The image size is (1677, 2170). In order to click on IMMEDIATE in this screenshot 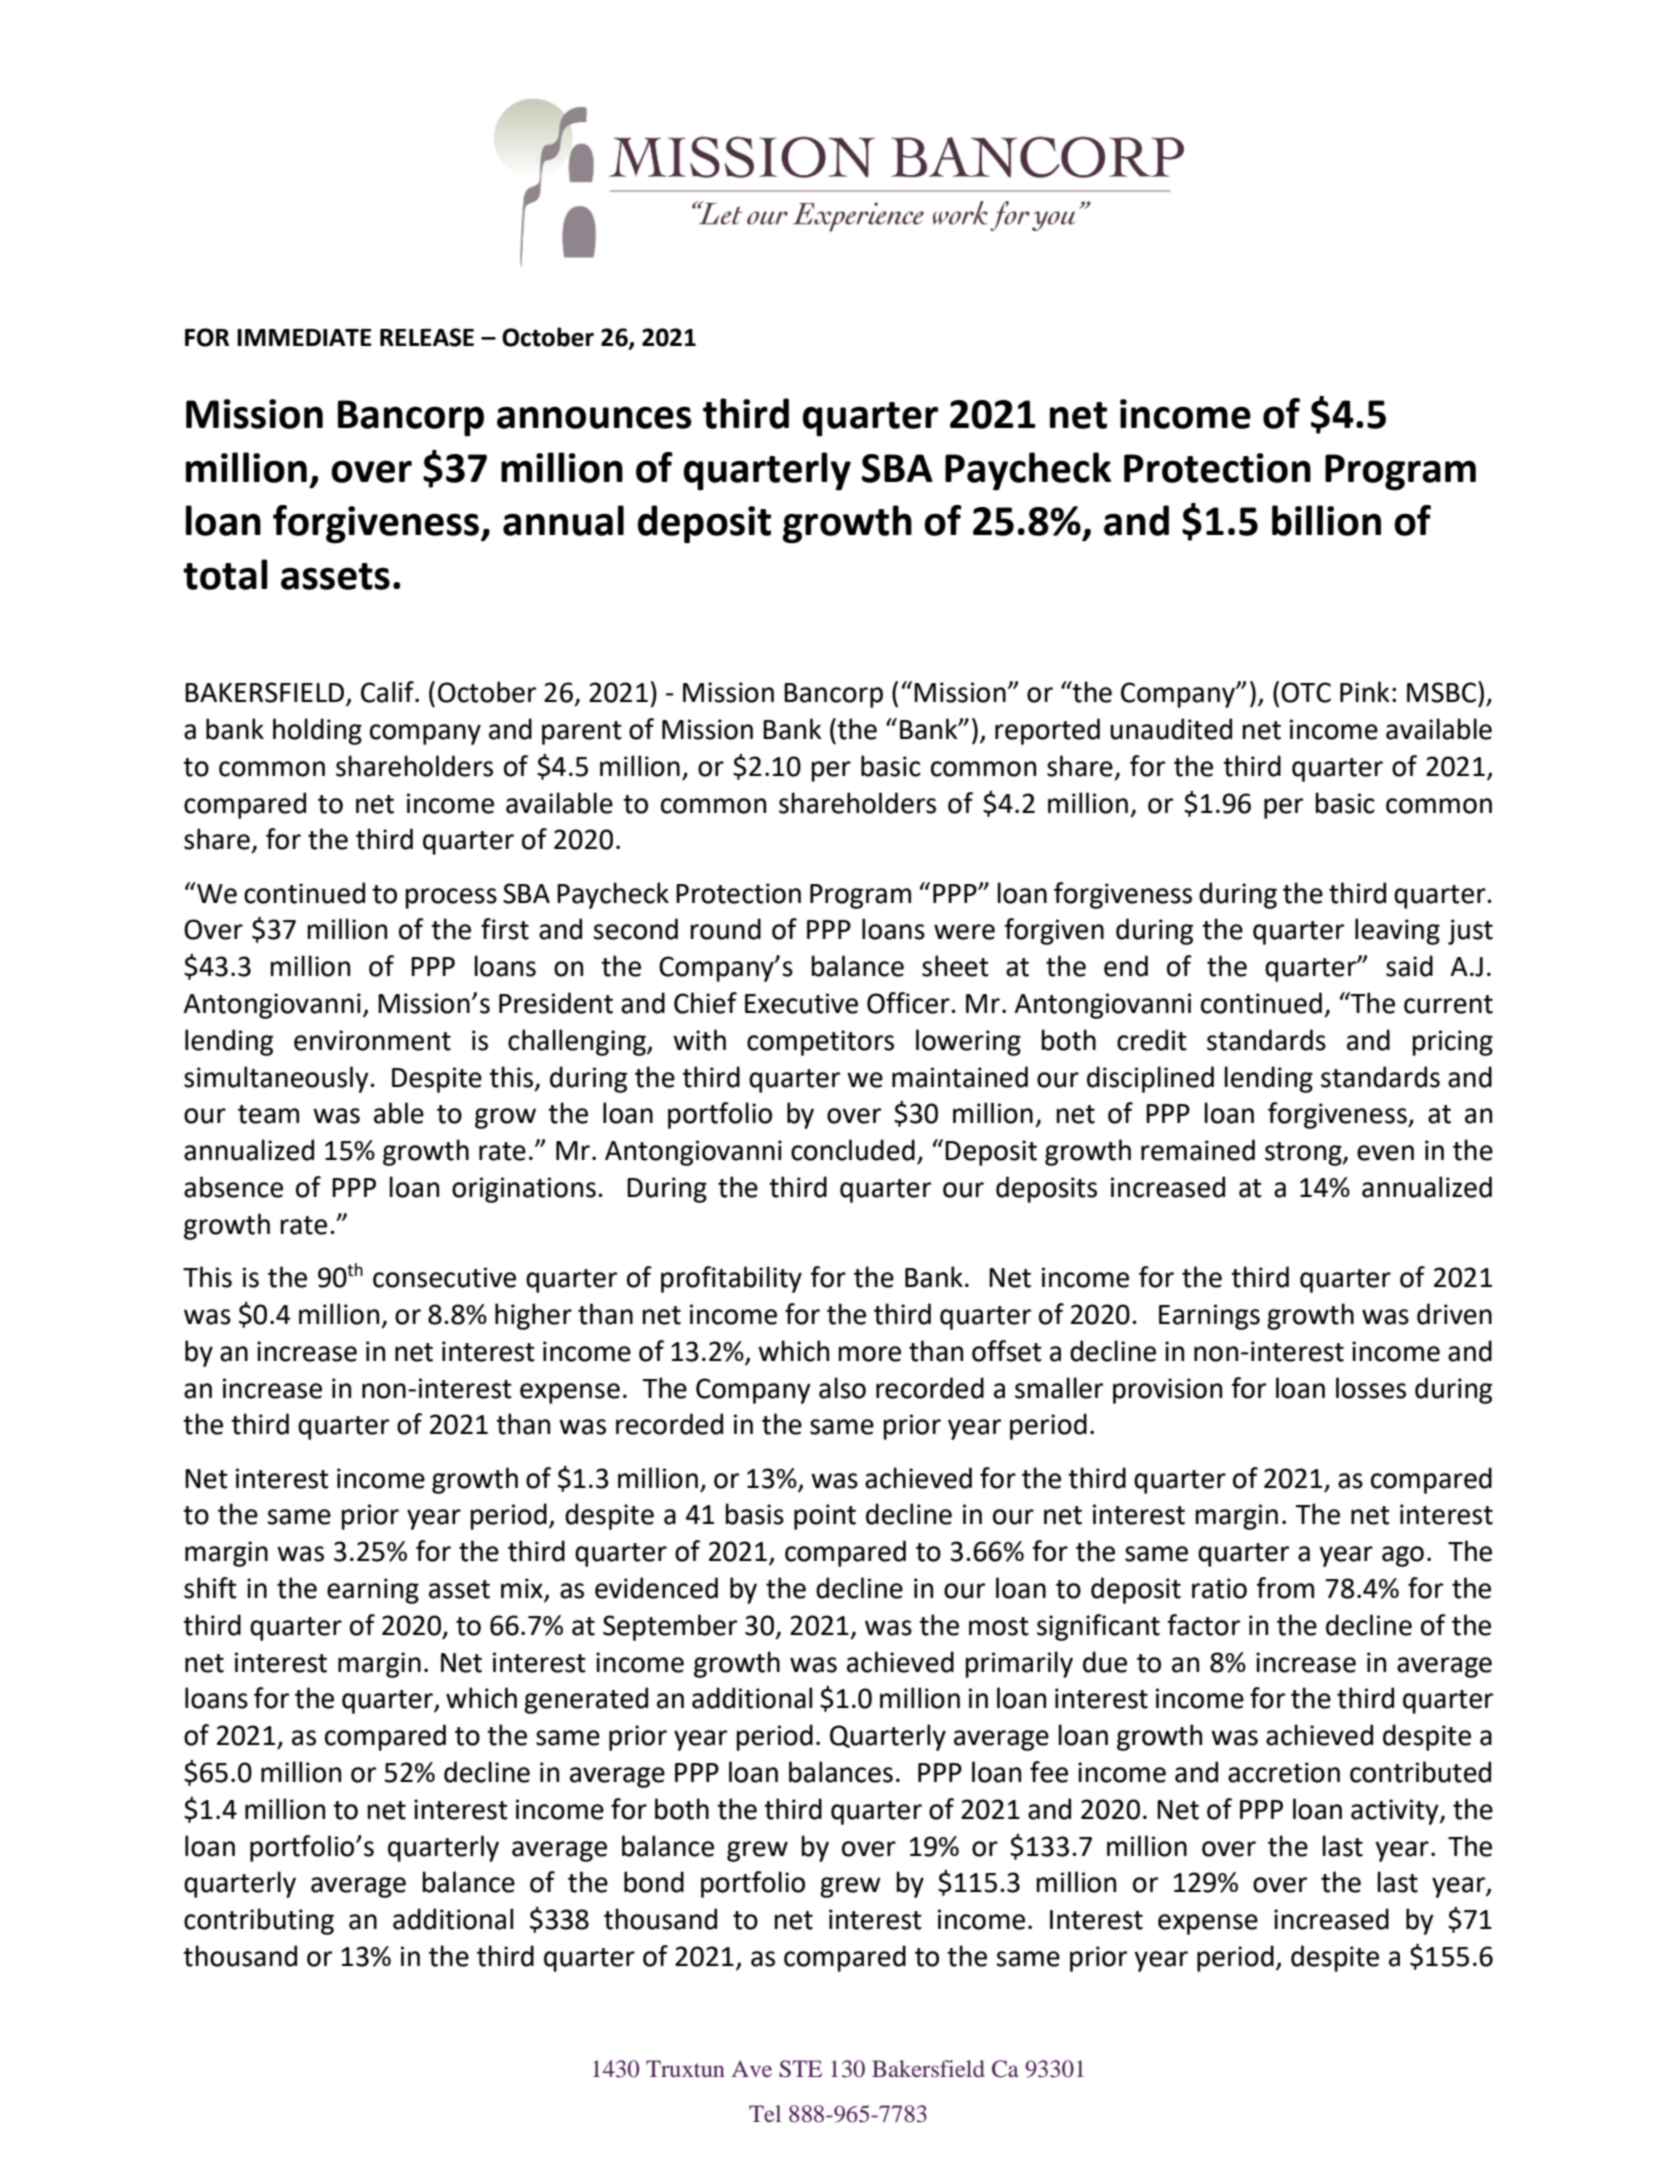, I will do `click(304, 337)`.
